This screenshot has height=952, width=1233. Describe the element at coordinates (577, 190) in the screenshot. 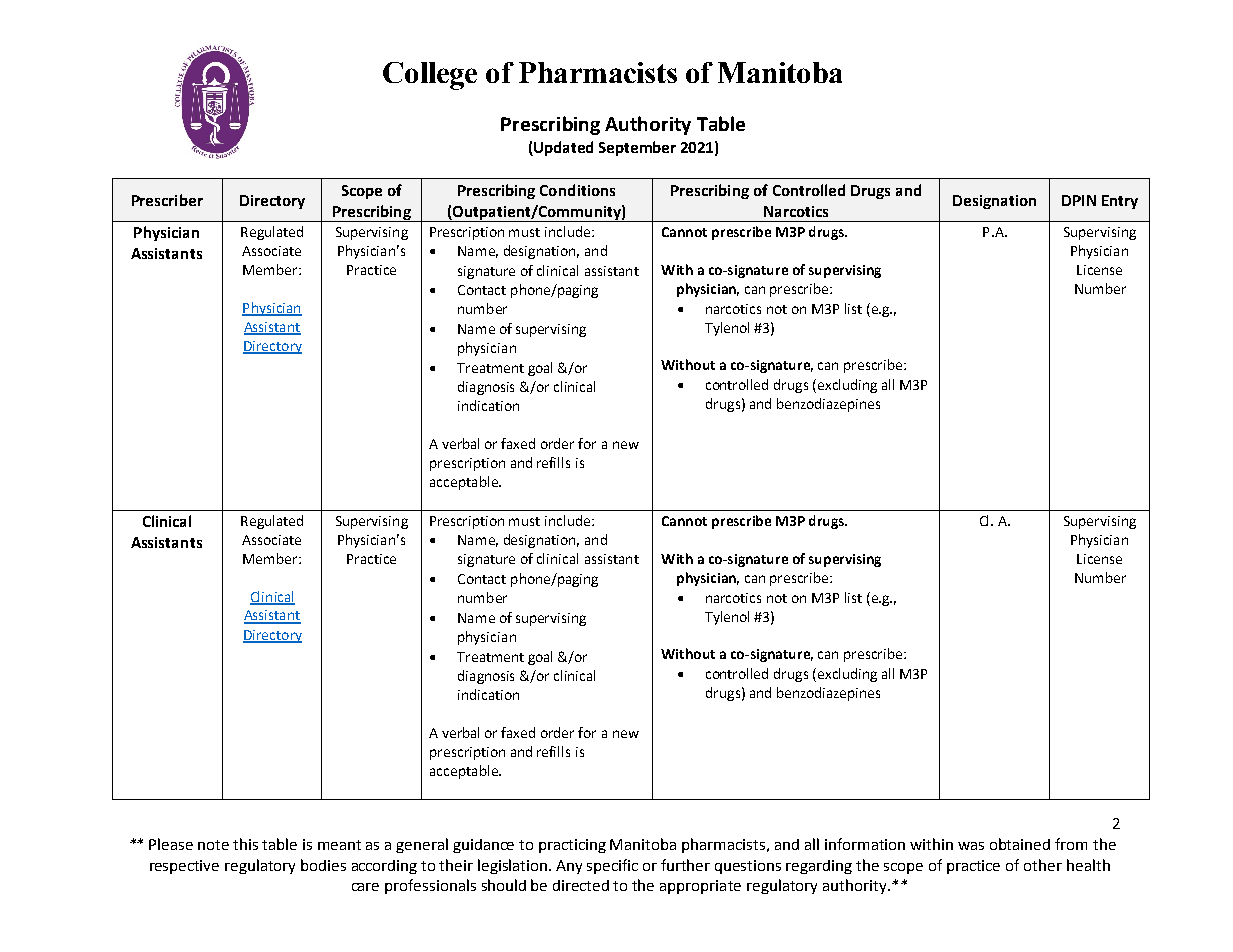

I see `Conditions` at that location.
